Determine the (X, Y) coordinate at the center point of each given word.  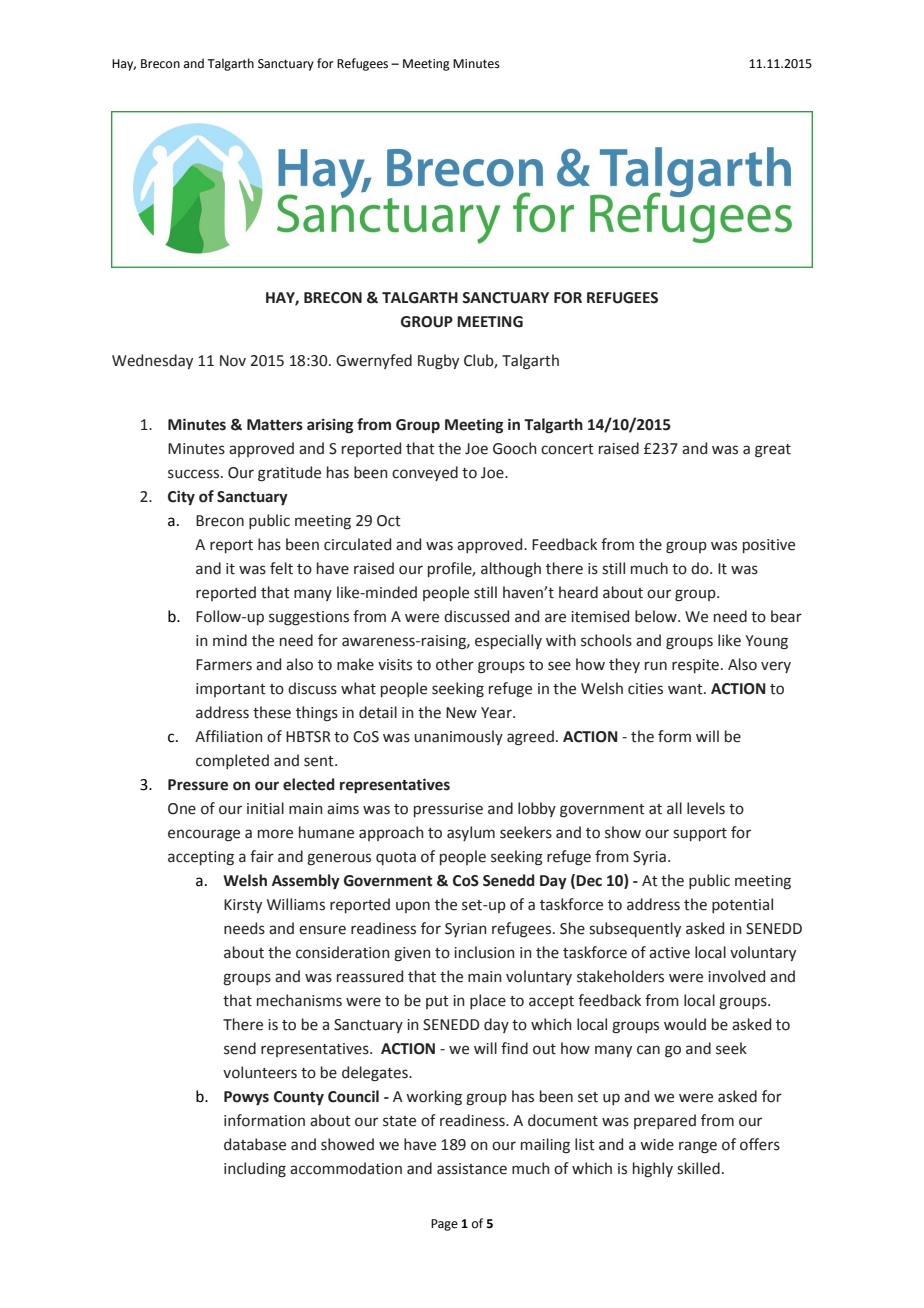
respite (697, 666)
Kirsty (243, 906)
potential (742, 905)
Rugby (438, 362)
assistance (472, 1169)
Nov (233, 361)
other (455, 664)
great (773, 451)
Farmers (224, 665)
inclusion (484, 952)
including (255, 1170)
